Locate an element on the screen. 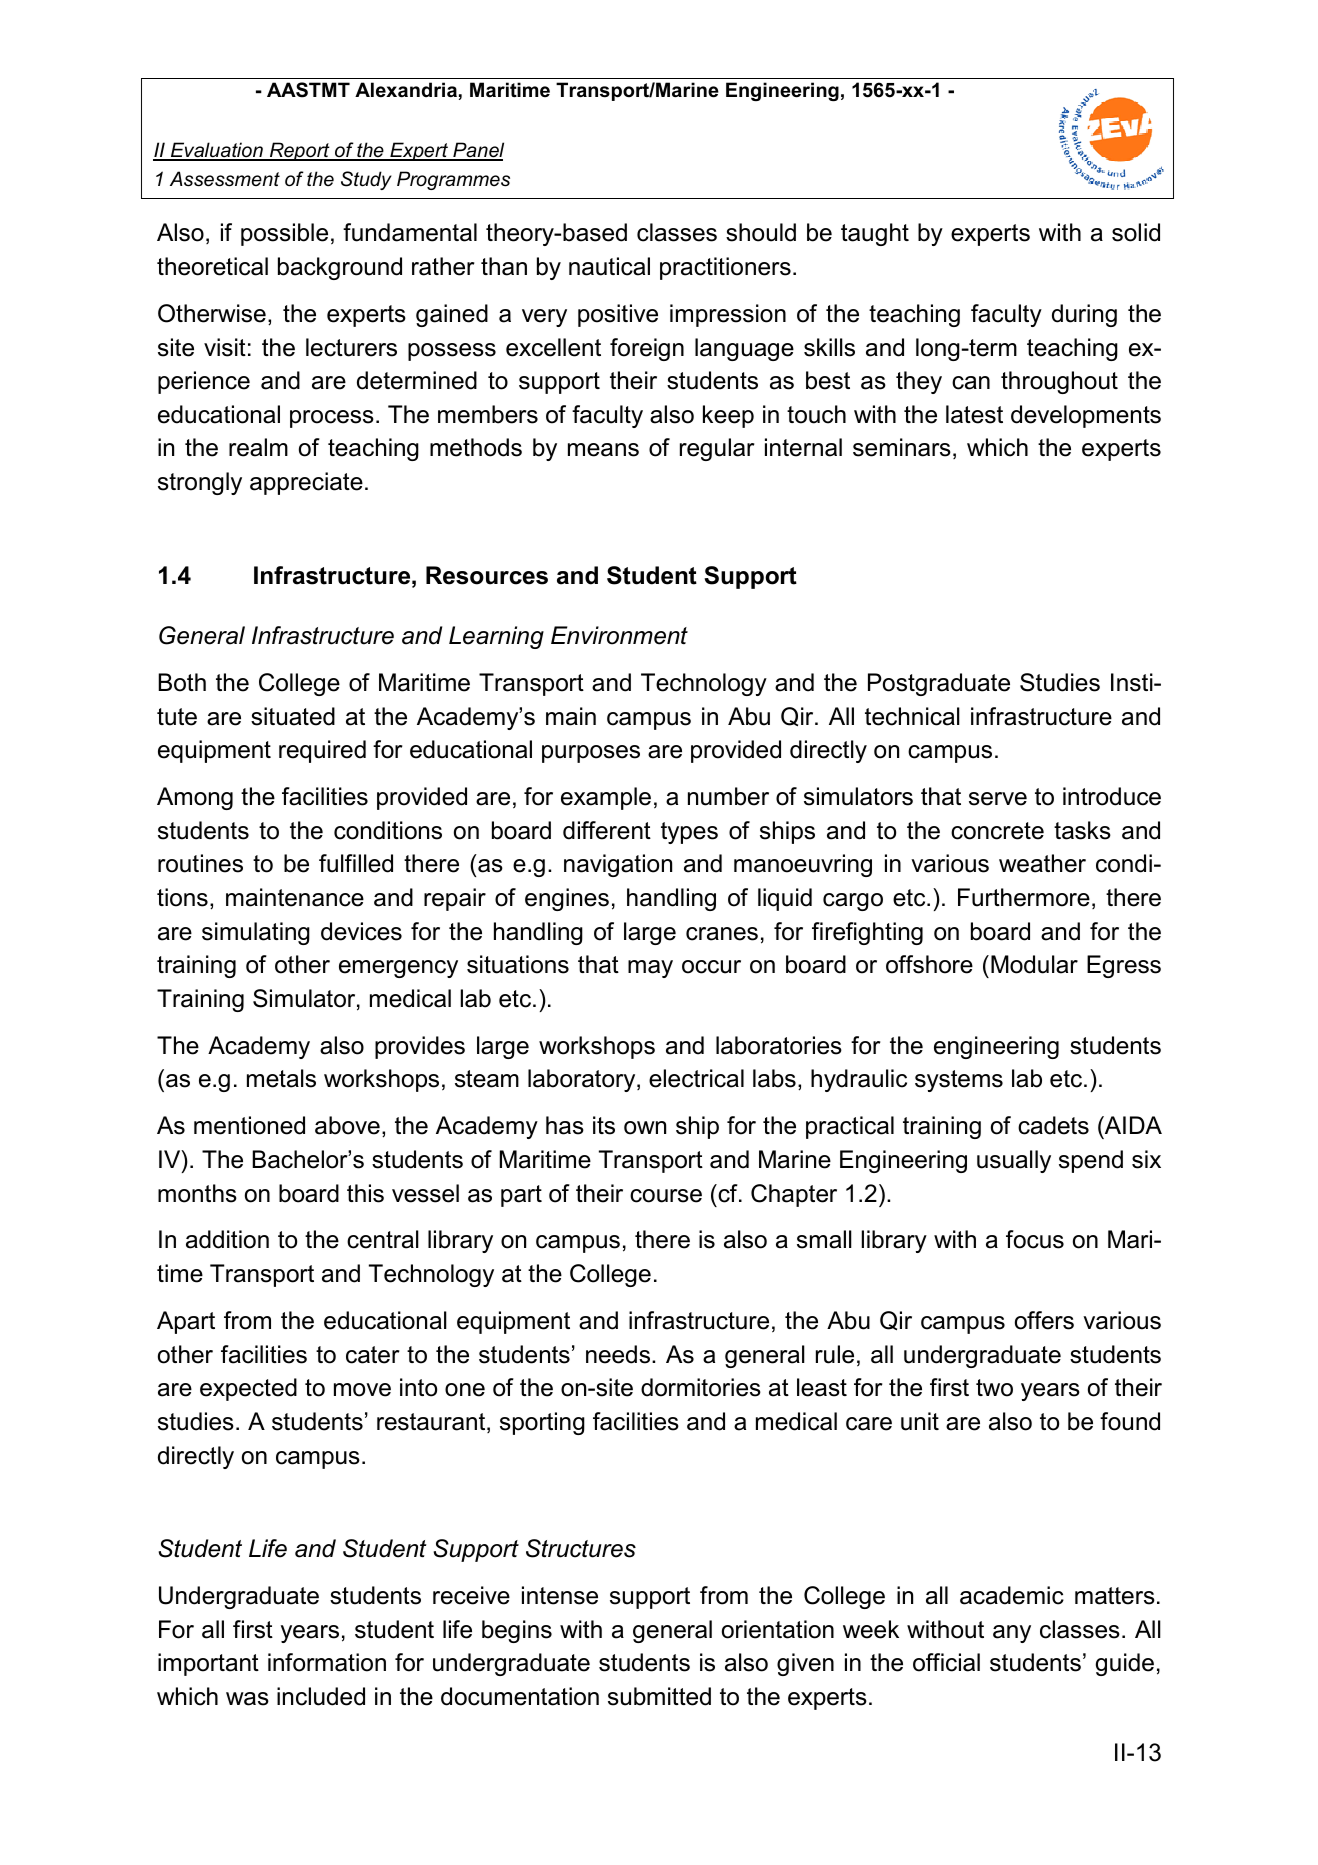 This screenshot has height=1865, width=1318. addition is located at coordinates (227, 1239).
